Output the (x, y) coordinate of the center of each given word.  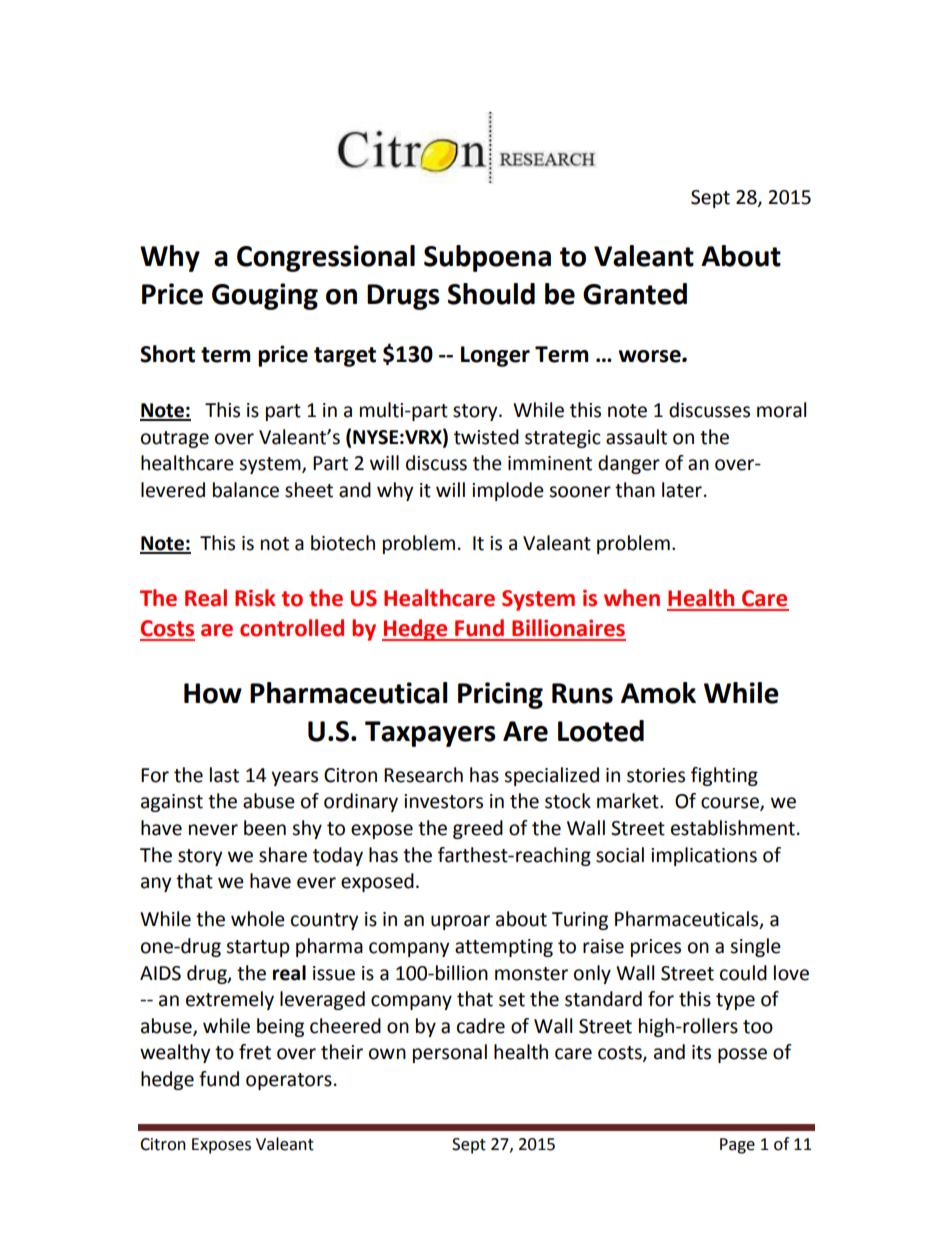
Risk (255, 598)
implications (704, 856)
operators (289, 1081)
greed (478, 829)
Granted (635, 294)
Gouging (265, 296)
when (632, 598)
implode (508, 491)
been (265, 828)
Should (491, 294)
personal (450, 1053)
